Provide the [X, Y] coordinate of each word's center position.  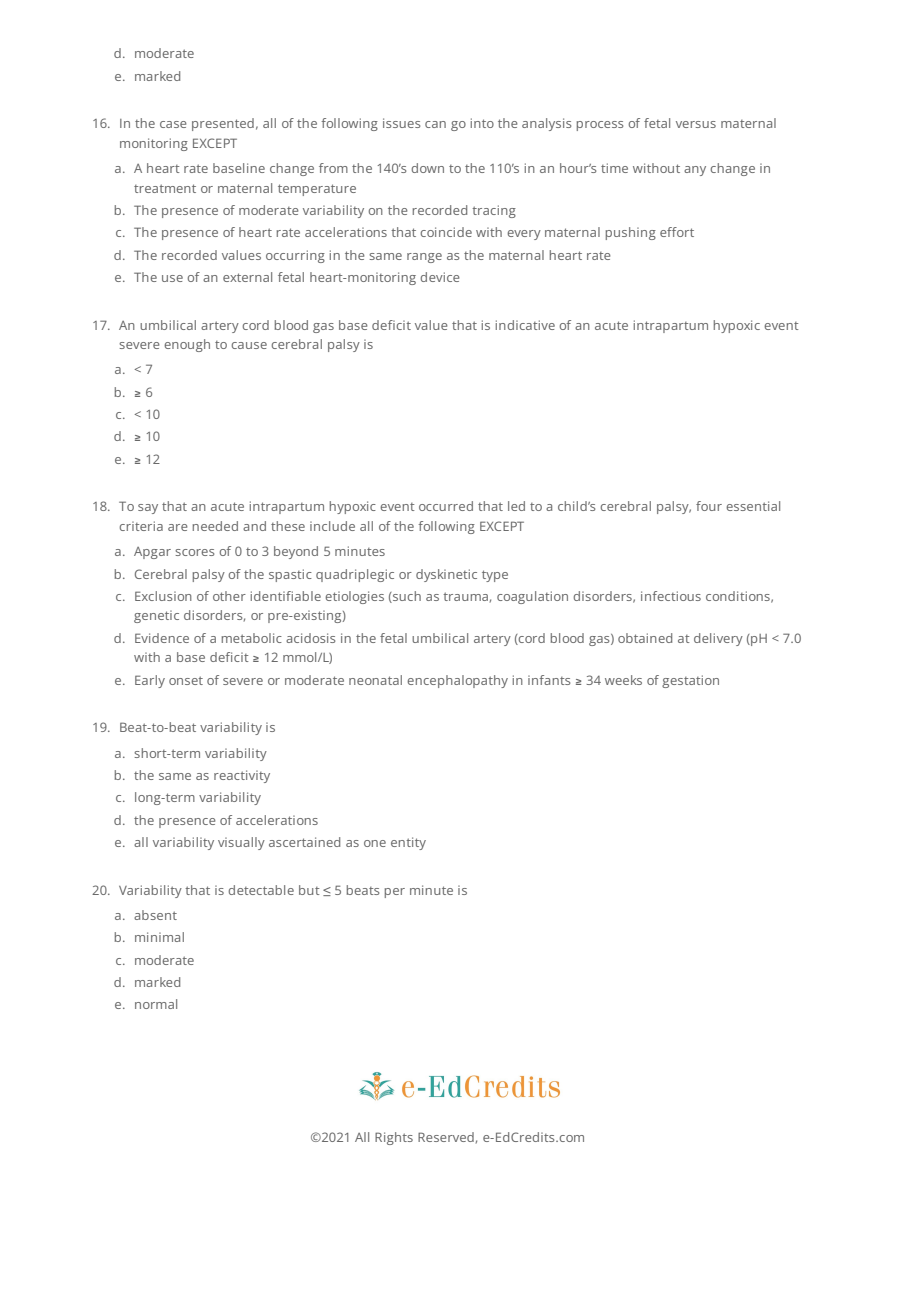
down [427, 168]
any [695, 171]
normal [156, 1004]
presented [223, 124]
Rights [394, 1138]
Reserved [446, 1137]
